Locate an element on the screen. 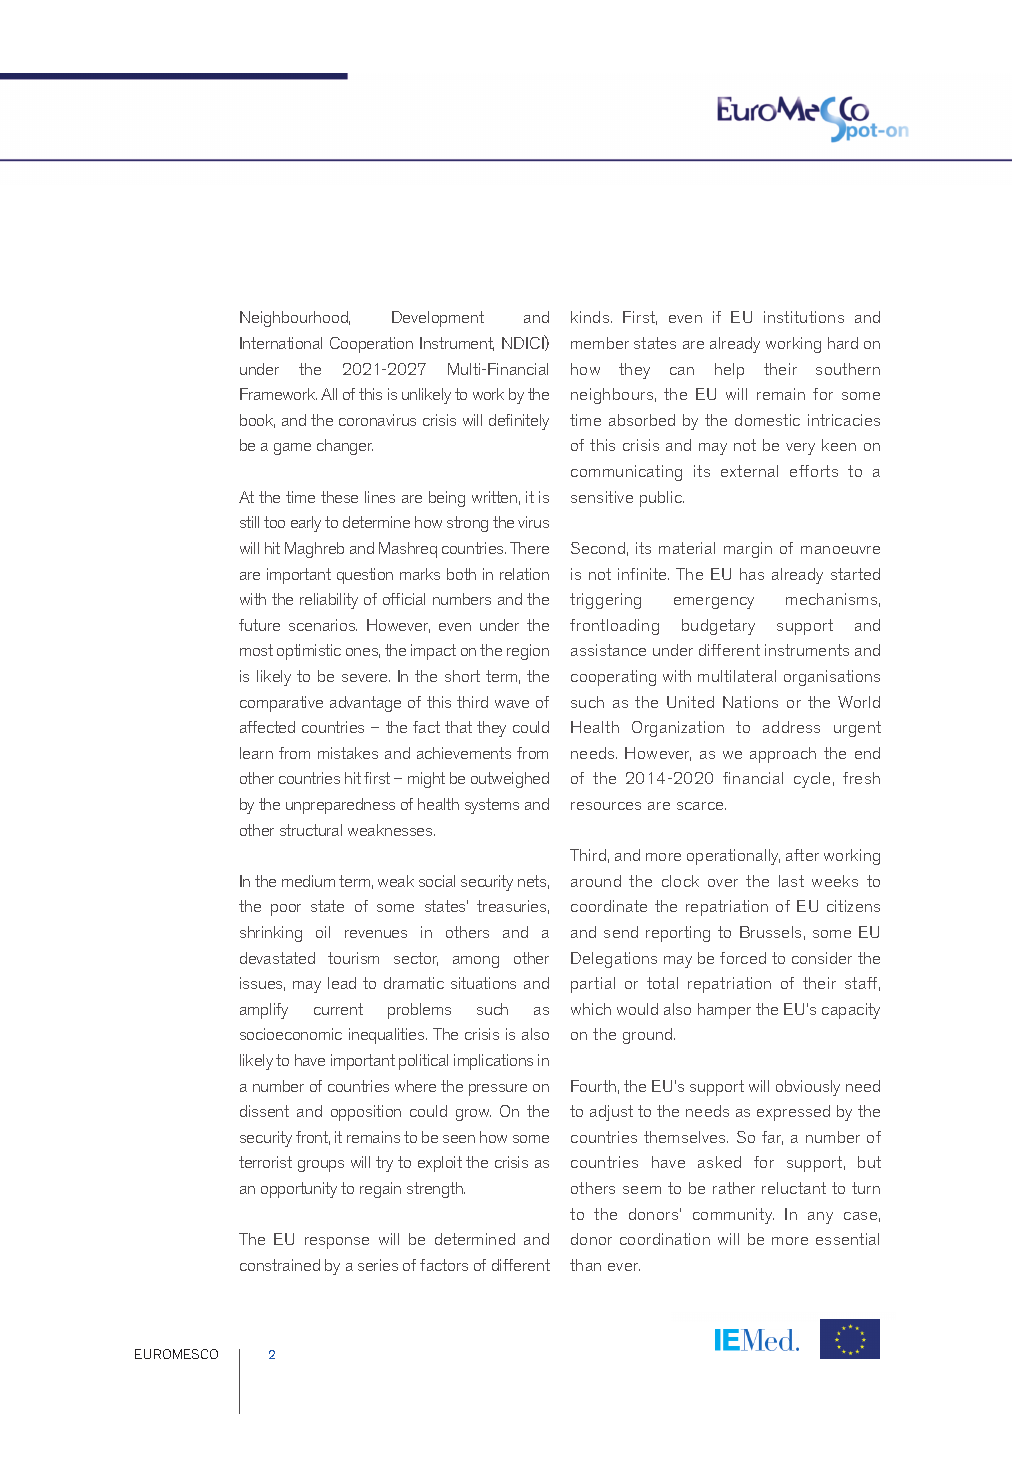 The image size is (1012, 1463). Maghreb is located at coordinates (314, 550).
